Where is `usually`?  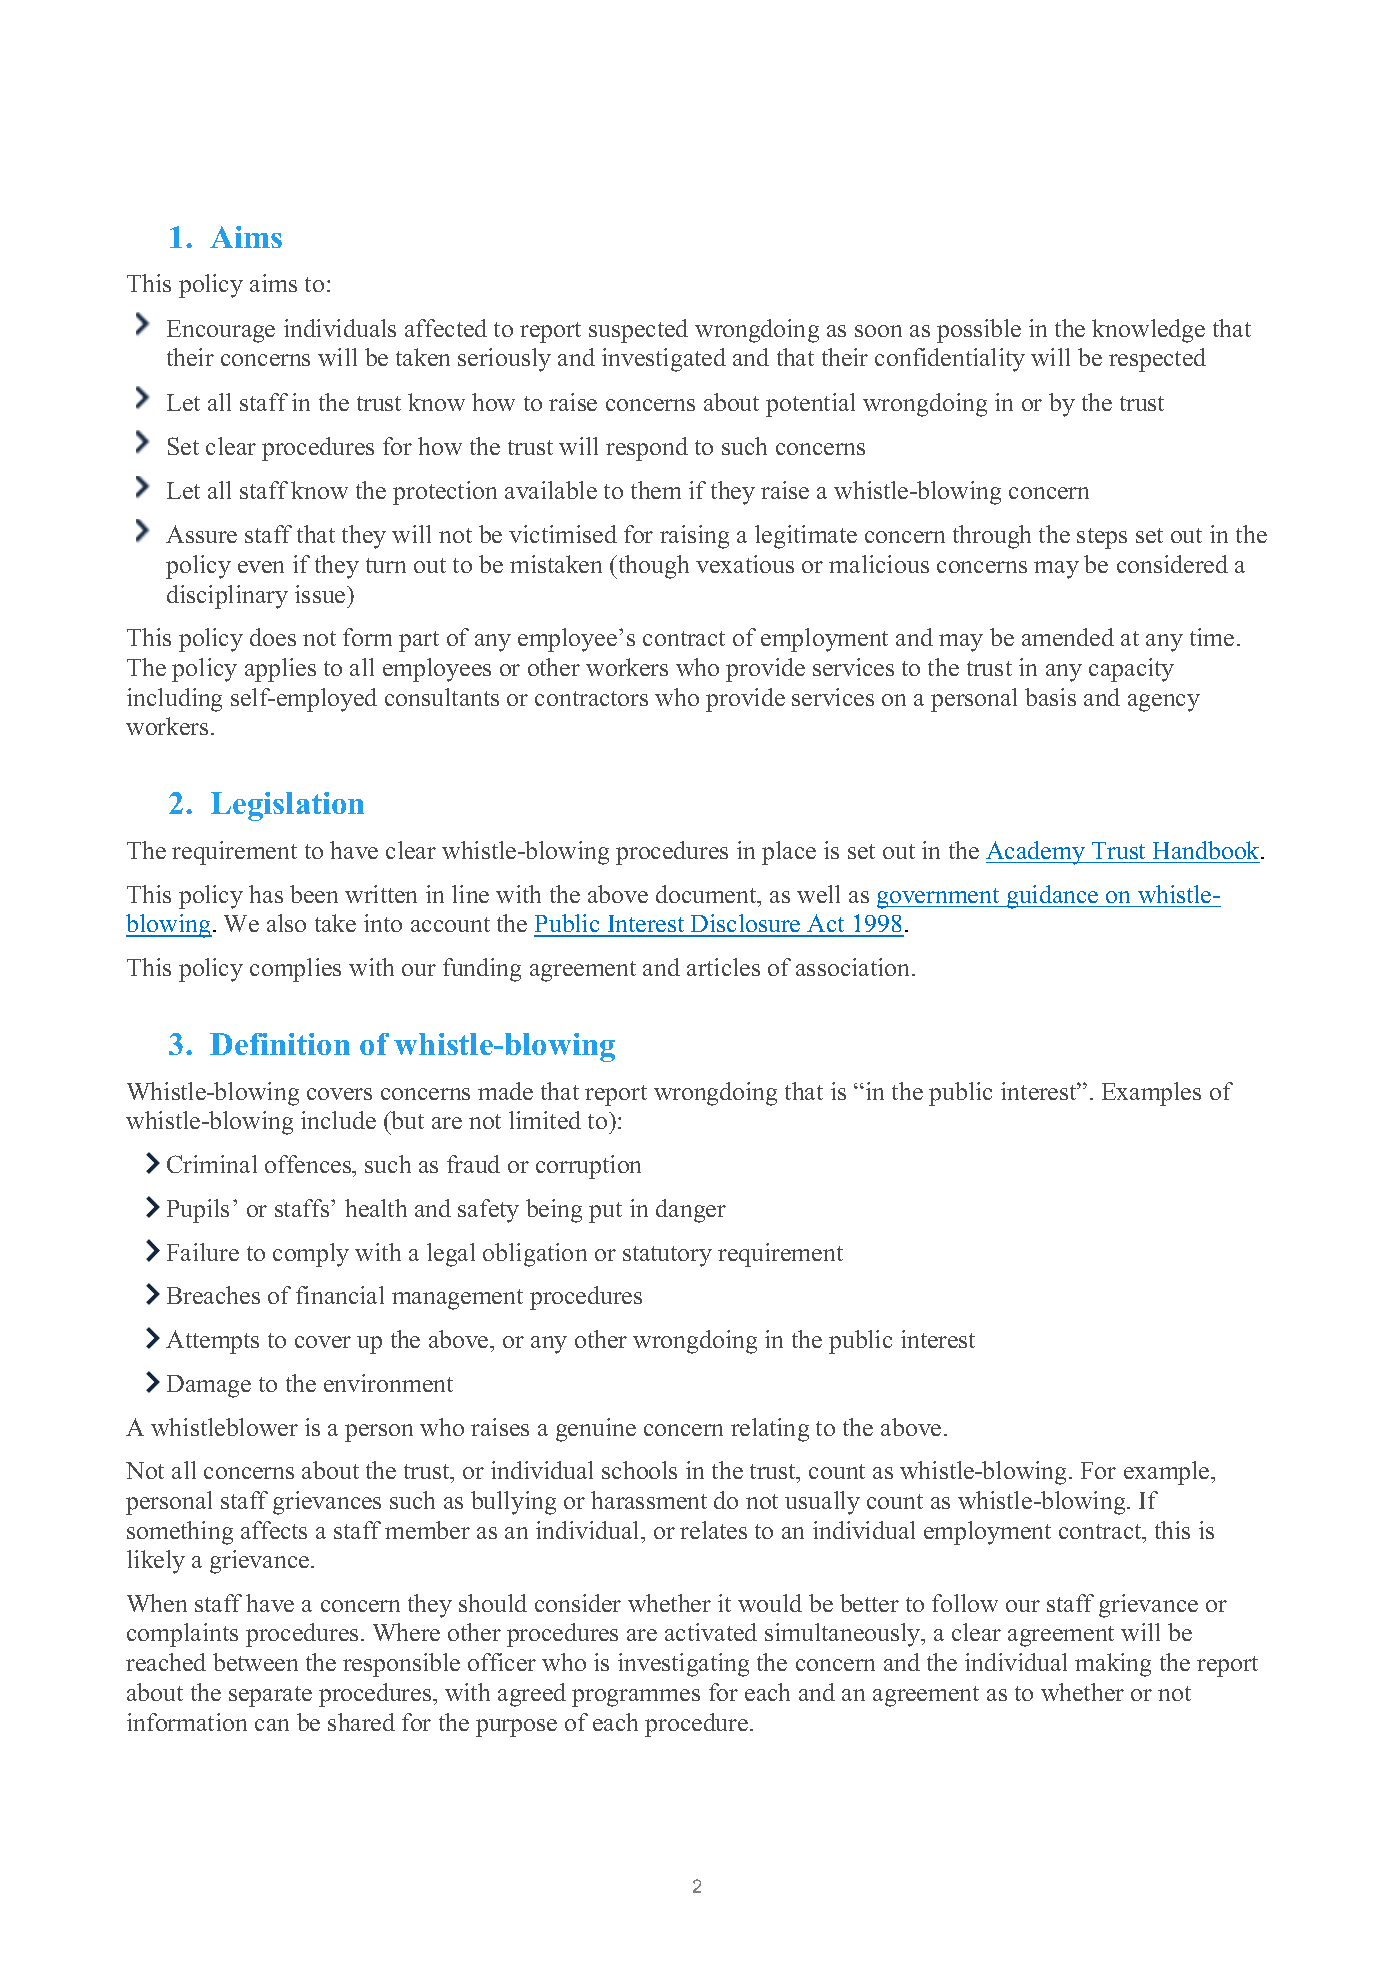
usually is located at coordinates (822, 1503).
